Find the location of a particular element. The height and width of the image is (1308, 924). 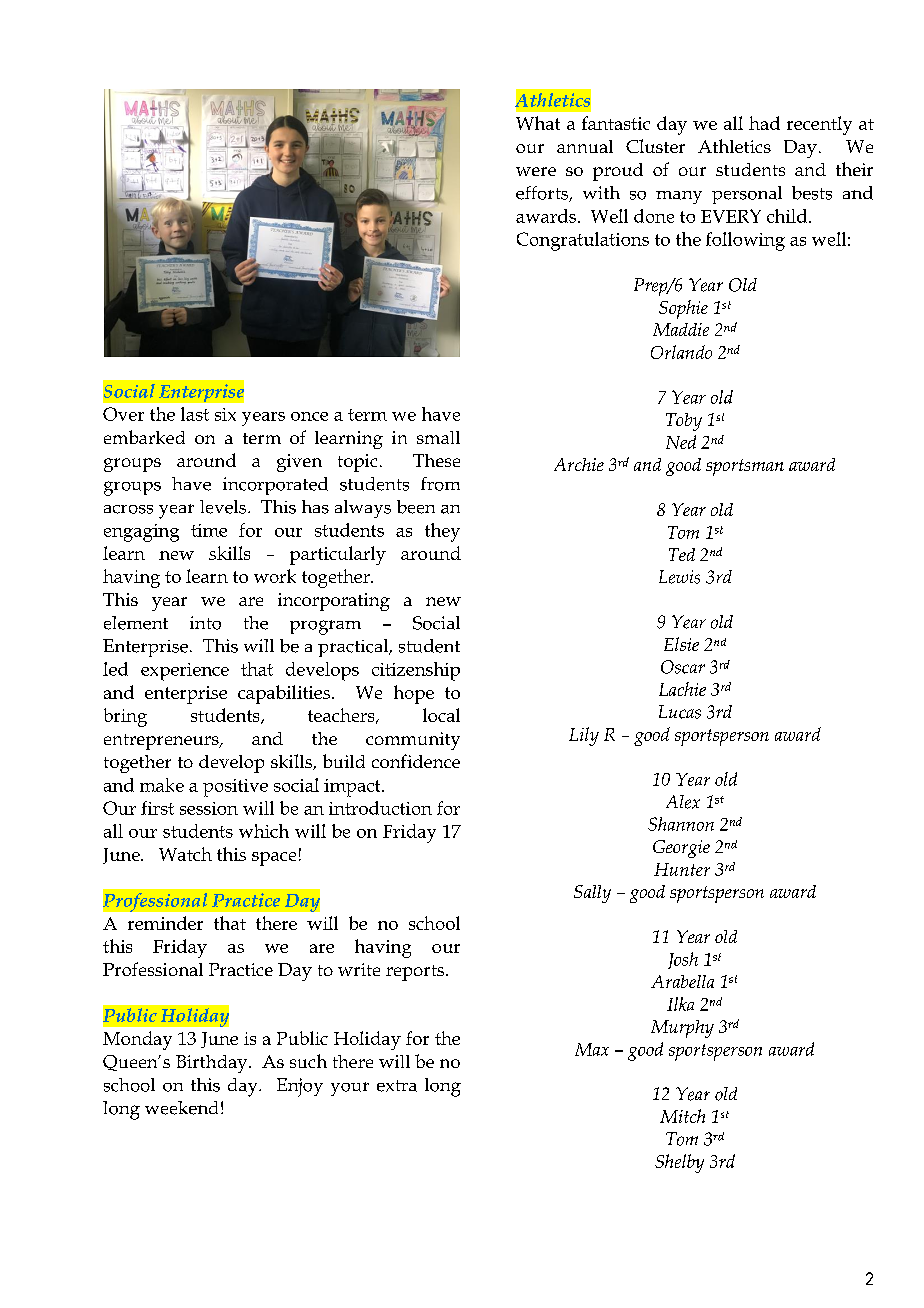

sportsman is located at coordinates (745, 467).
